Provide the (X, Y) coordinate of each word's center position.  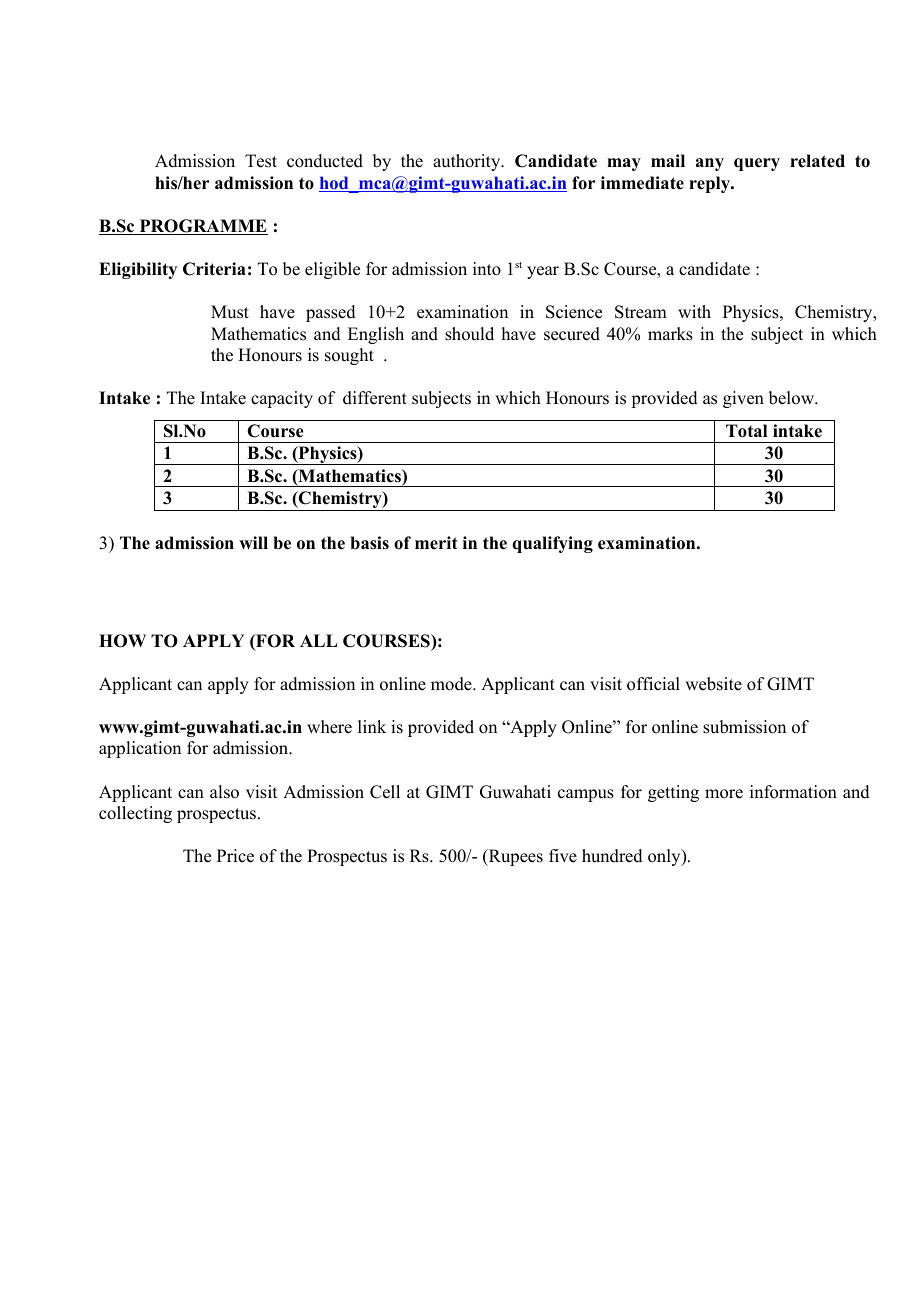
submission (744, 727)
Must (230, 312)
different (375, 398)
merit (436, 543)
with (694, 311)
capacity (282, 399)
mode (452, 684)
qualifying (552, 544)
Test (261, 161)
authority (468, 162)
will (253, 542)
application (140, 749)
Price (235, 856)
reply (710, 184)
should (469, 334)
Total (746, 431)
